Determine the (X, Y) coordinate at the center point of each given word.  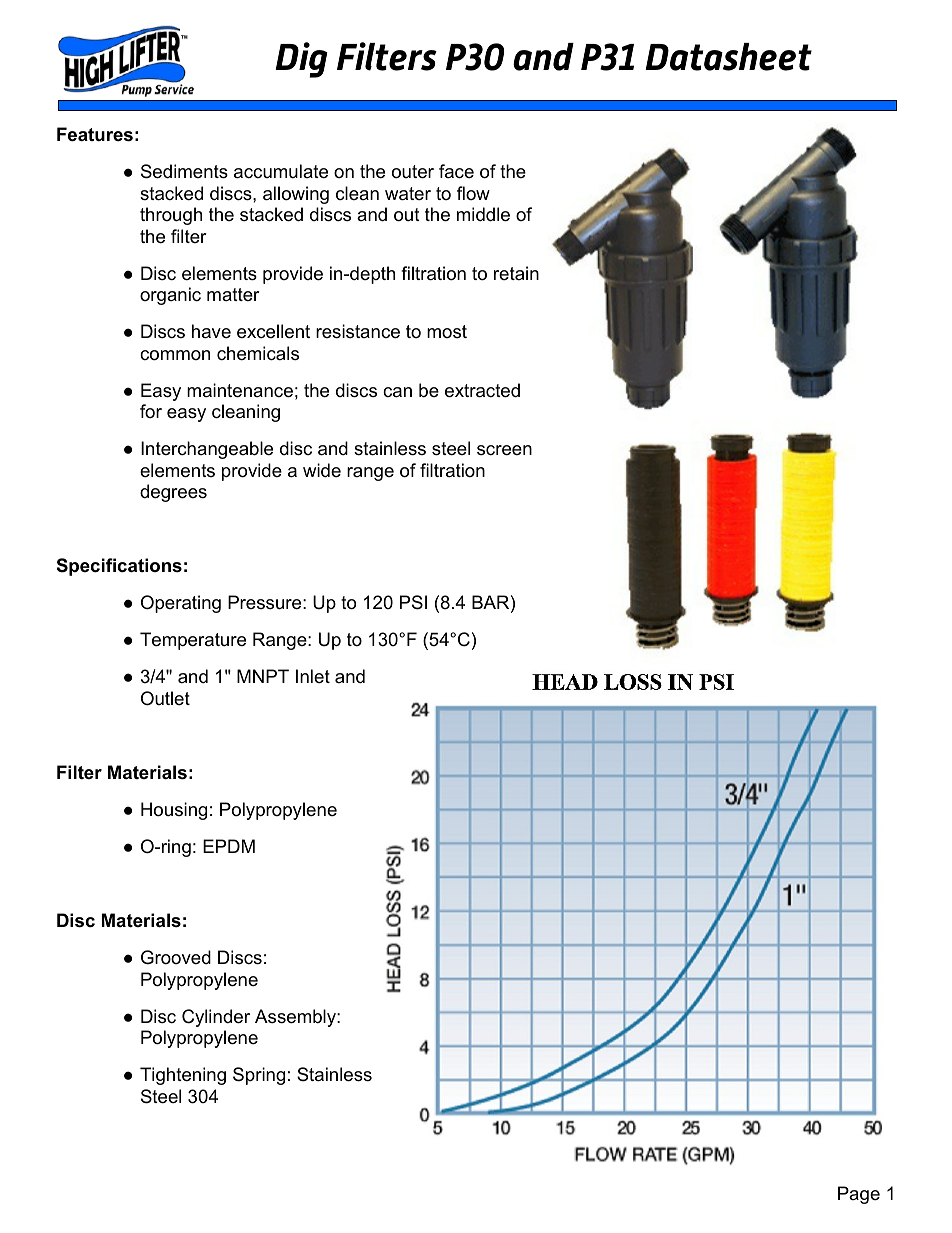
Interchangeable (207, 450)
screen (504, 450)
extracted (482, 390)
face (456, 171)
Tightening (183, 1076)
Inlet (313, 676)
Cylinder (216, 1018)
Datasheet (728, 57)
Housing (174, 811)
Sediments (184, 171)
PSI (413, 602)
